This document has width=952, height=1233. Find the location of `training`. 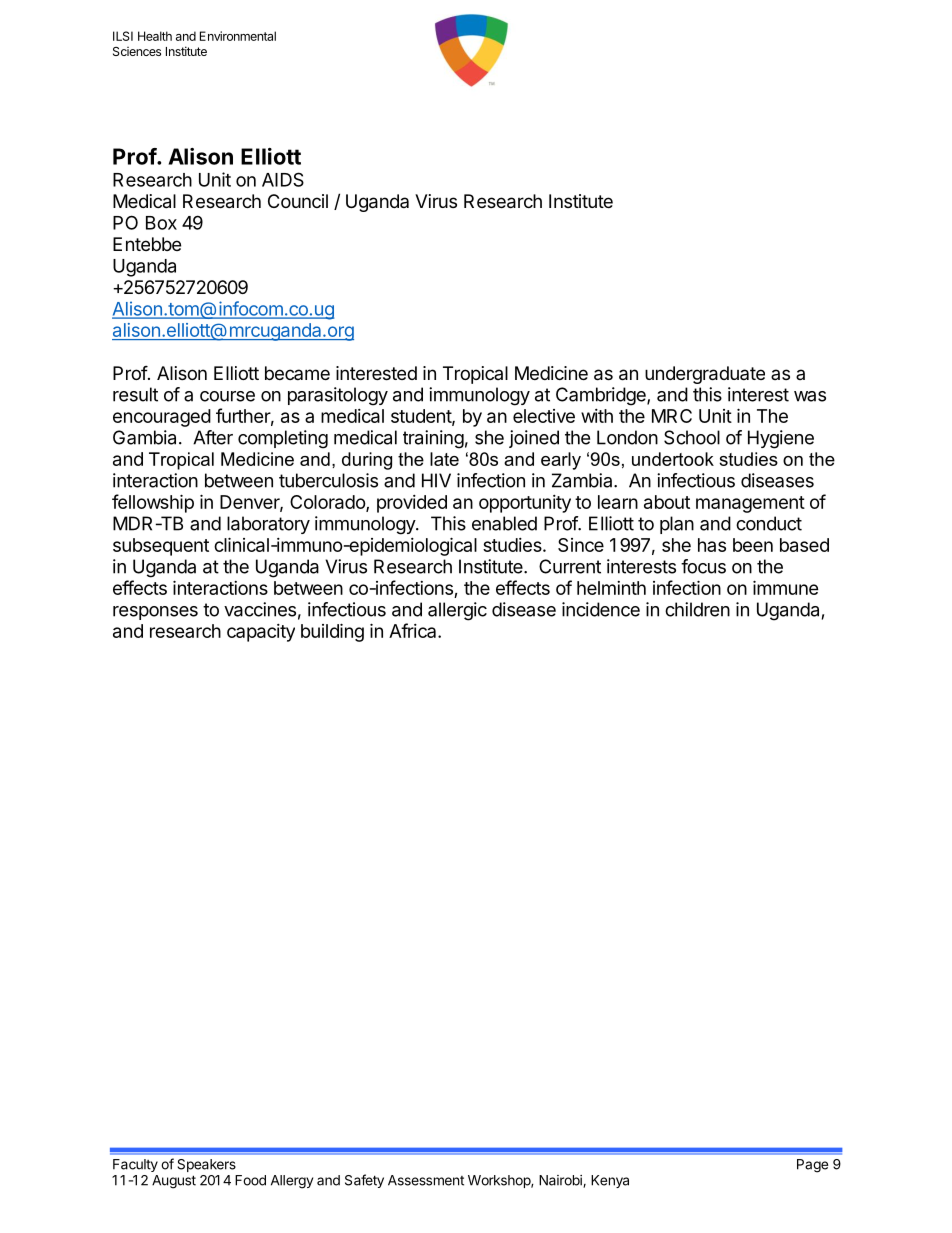

training is located at coordinates (433, 439).
